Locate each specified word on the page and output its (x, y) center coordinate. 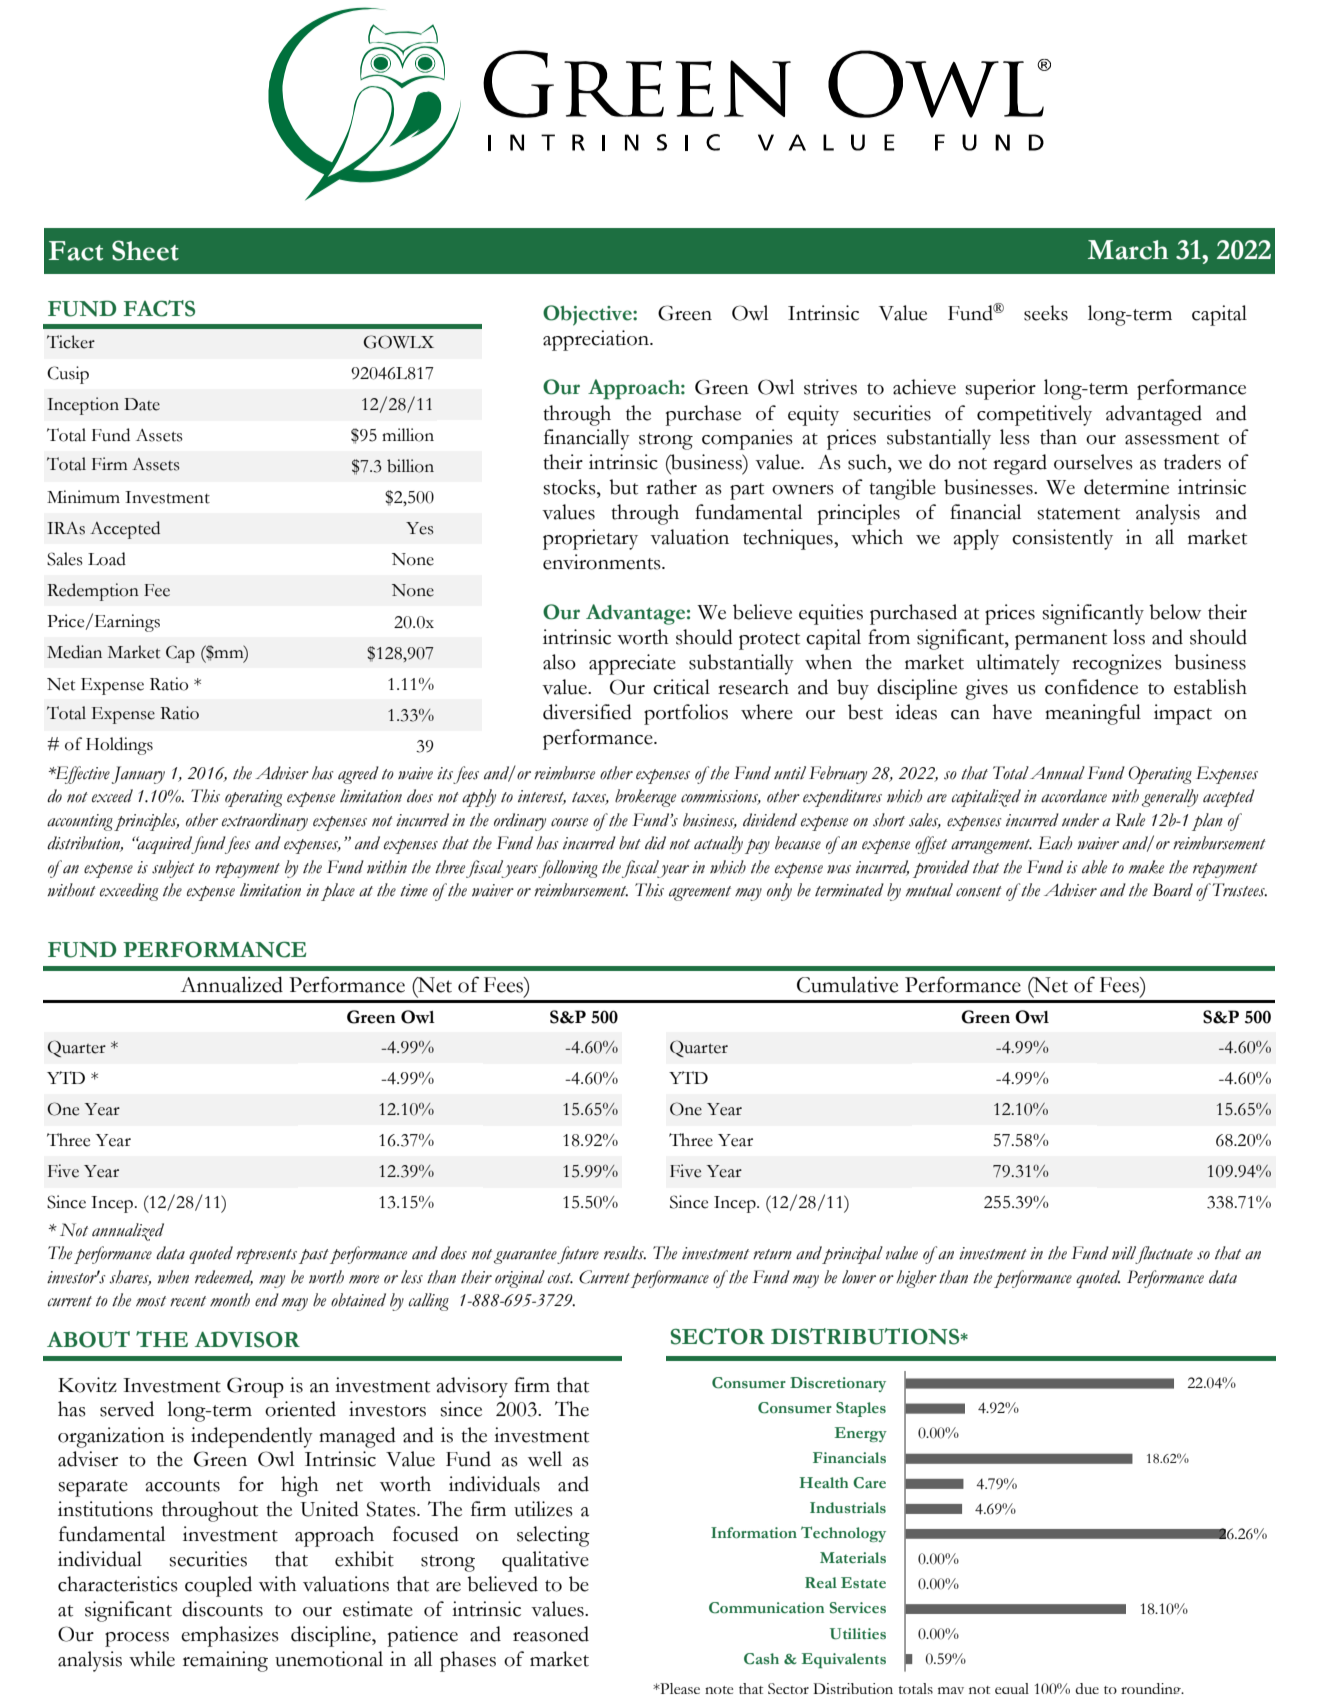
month (230, 1300)
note (719, 1690)
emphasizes (230, 1636)
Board (1172, 890)
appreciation (597, 340)
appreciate (632, 664)
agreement (700, 893)
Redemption (93, 592)
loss (1129, 637)
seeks (1046, 313)
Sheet (145, 250)
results (625, 1253)
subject (173, 869)
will (1124, 1253)
